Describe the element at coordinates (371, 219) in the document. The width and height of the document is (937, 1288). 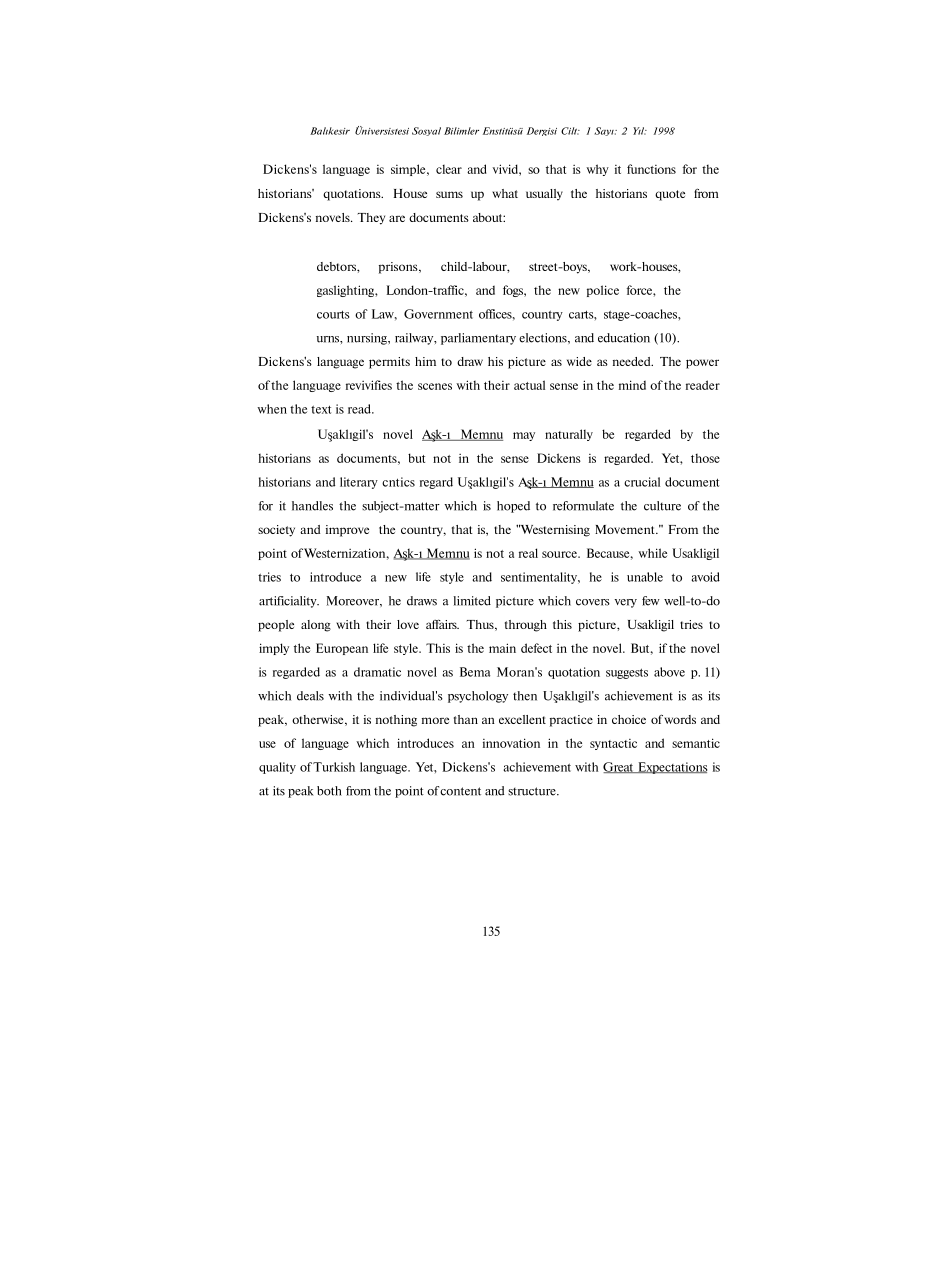
I see `They` at that location.
